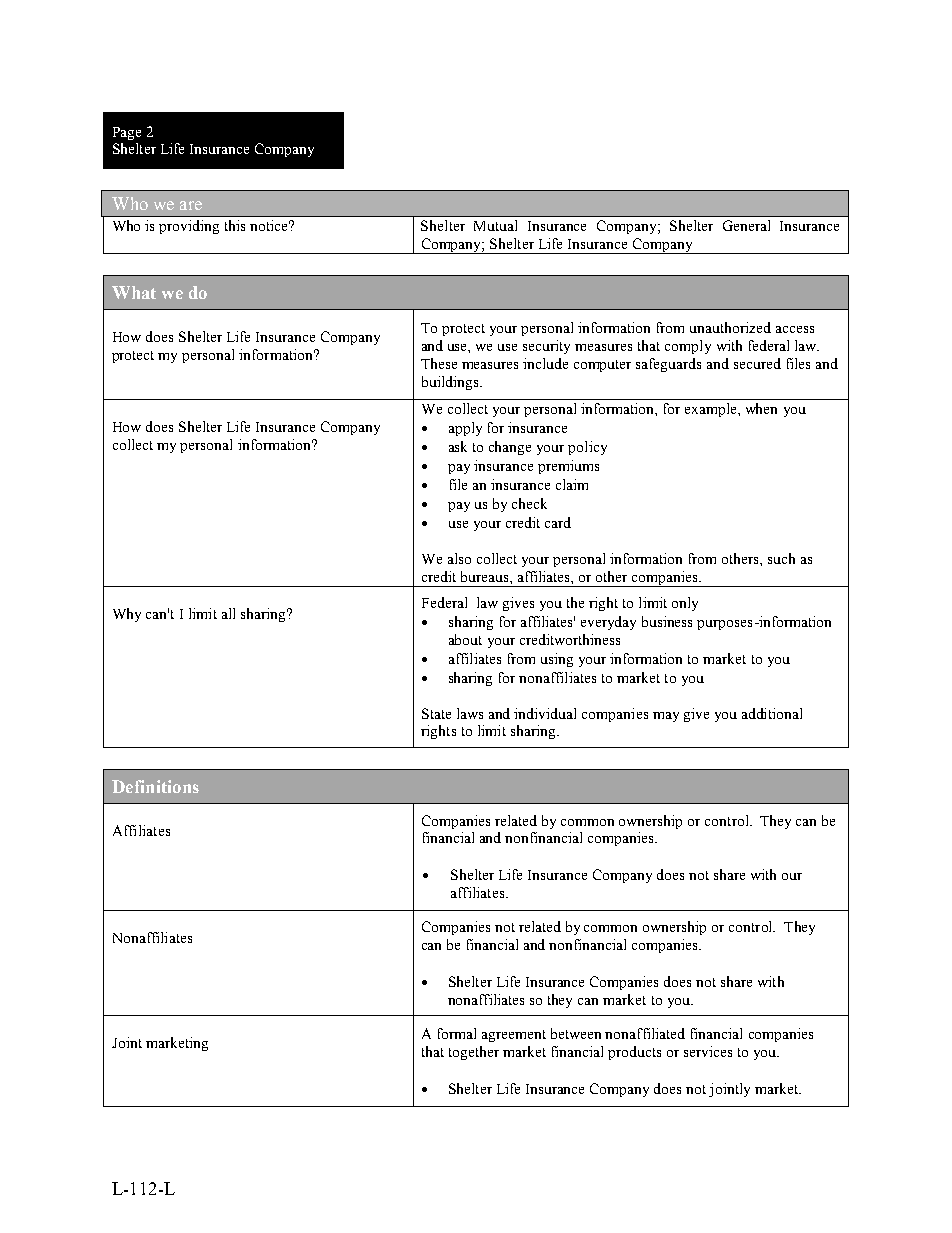  What do you see at coordinates (730, 327) in the document?
I see `unauthorized` at bounding box center [730, 327].
